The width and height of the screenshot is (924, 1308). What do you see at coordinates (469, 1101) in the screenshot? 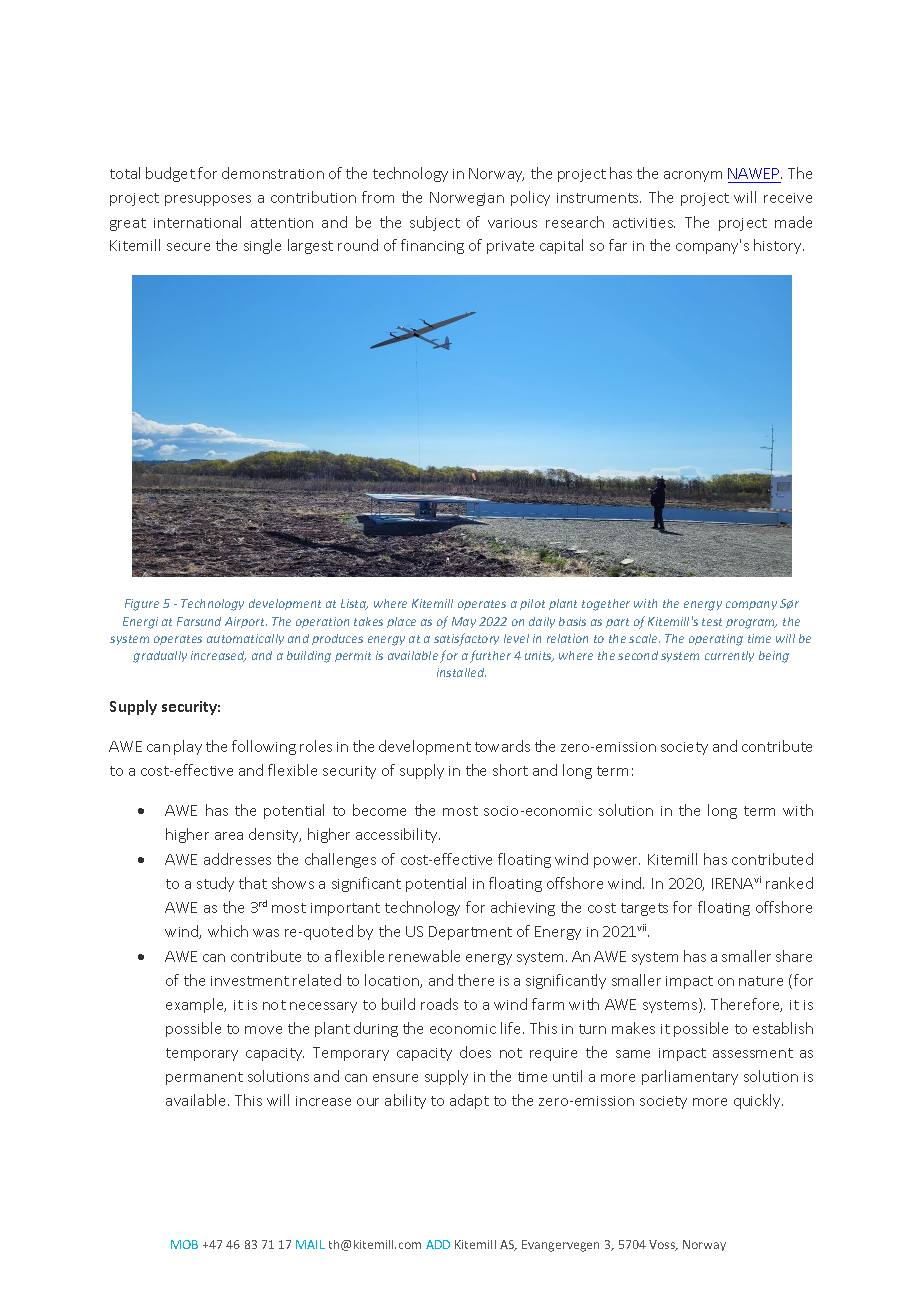
I see `adapt` at bounding box center [469, 1101].
